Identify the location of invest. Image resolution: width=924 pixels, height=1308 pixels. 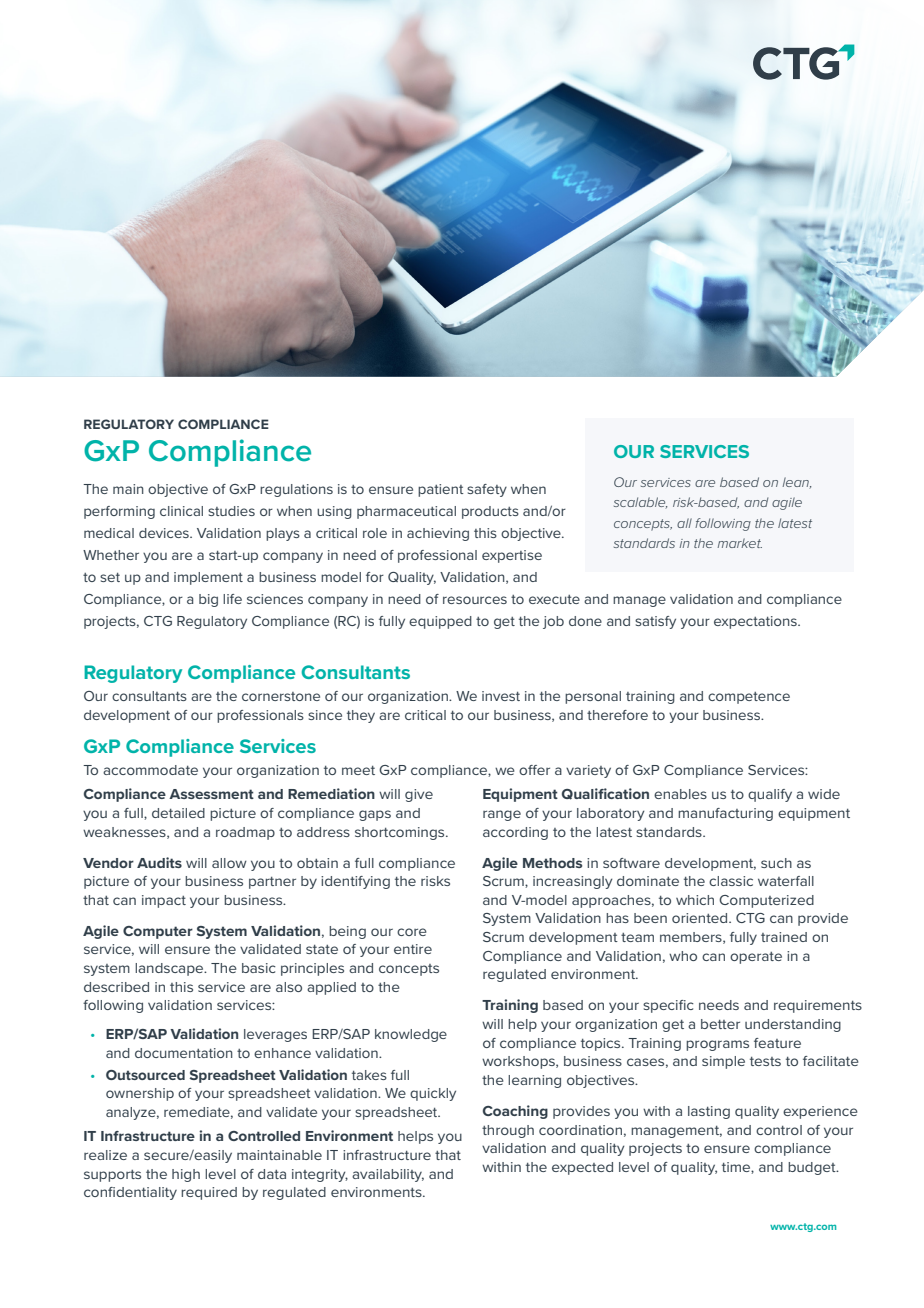
(501, 696).
